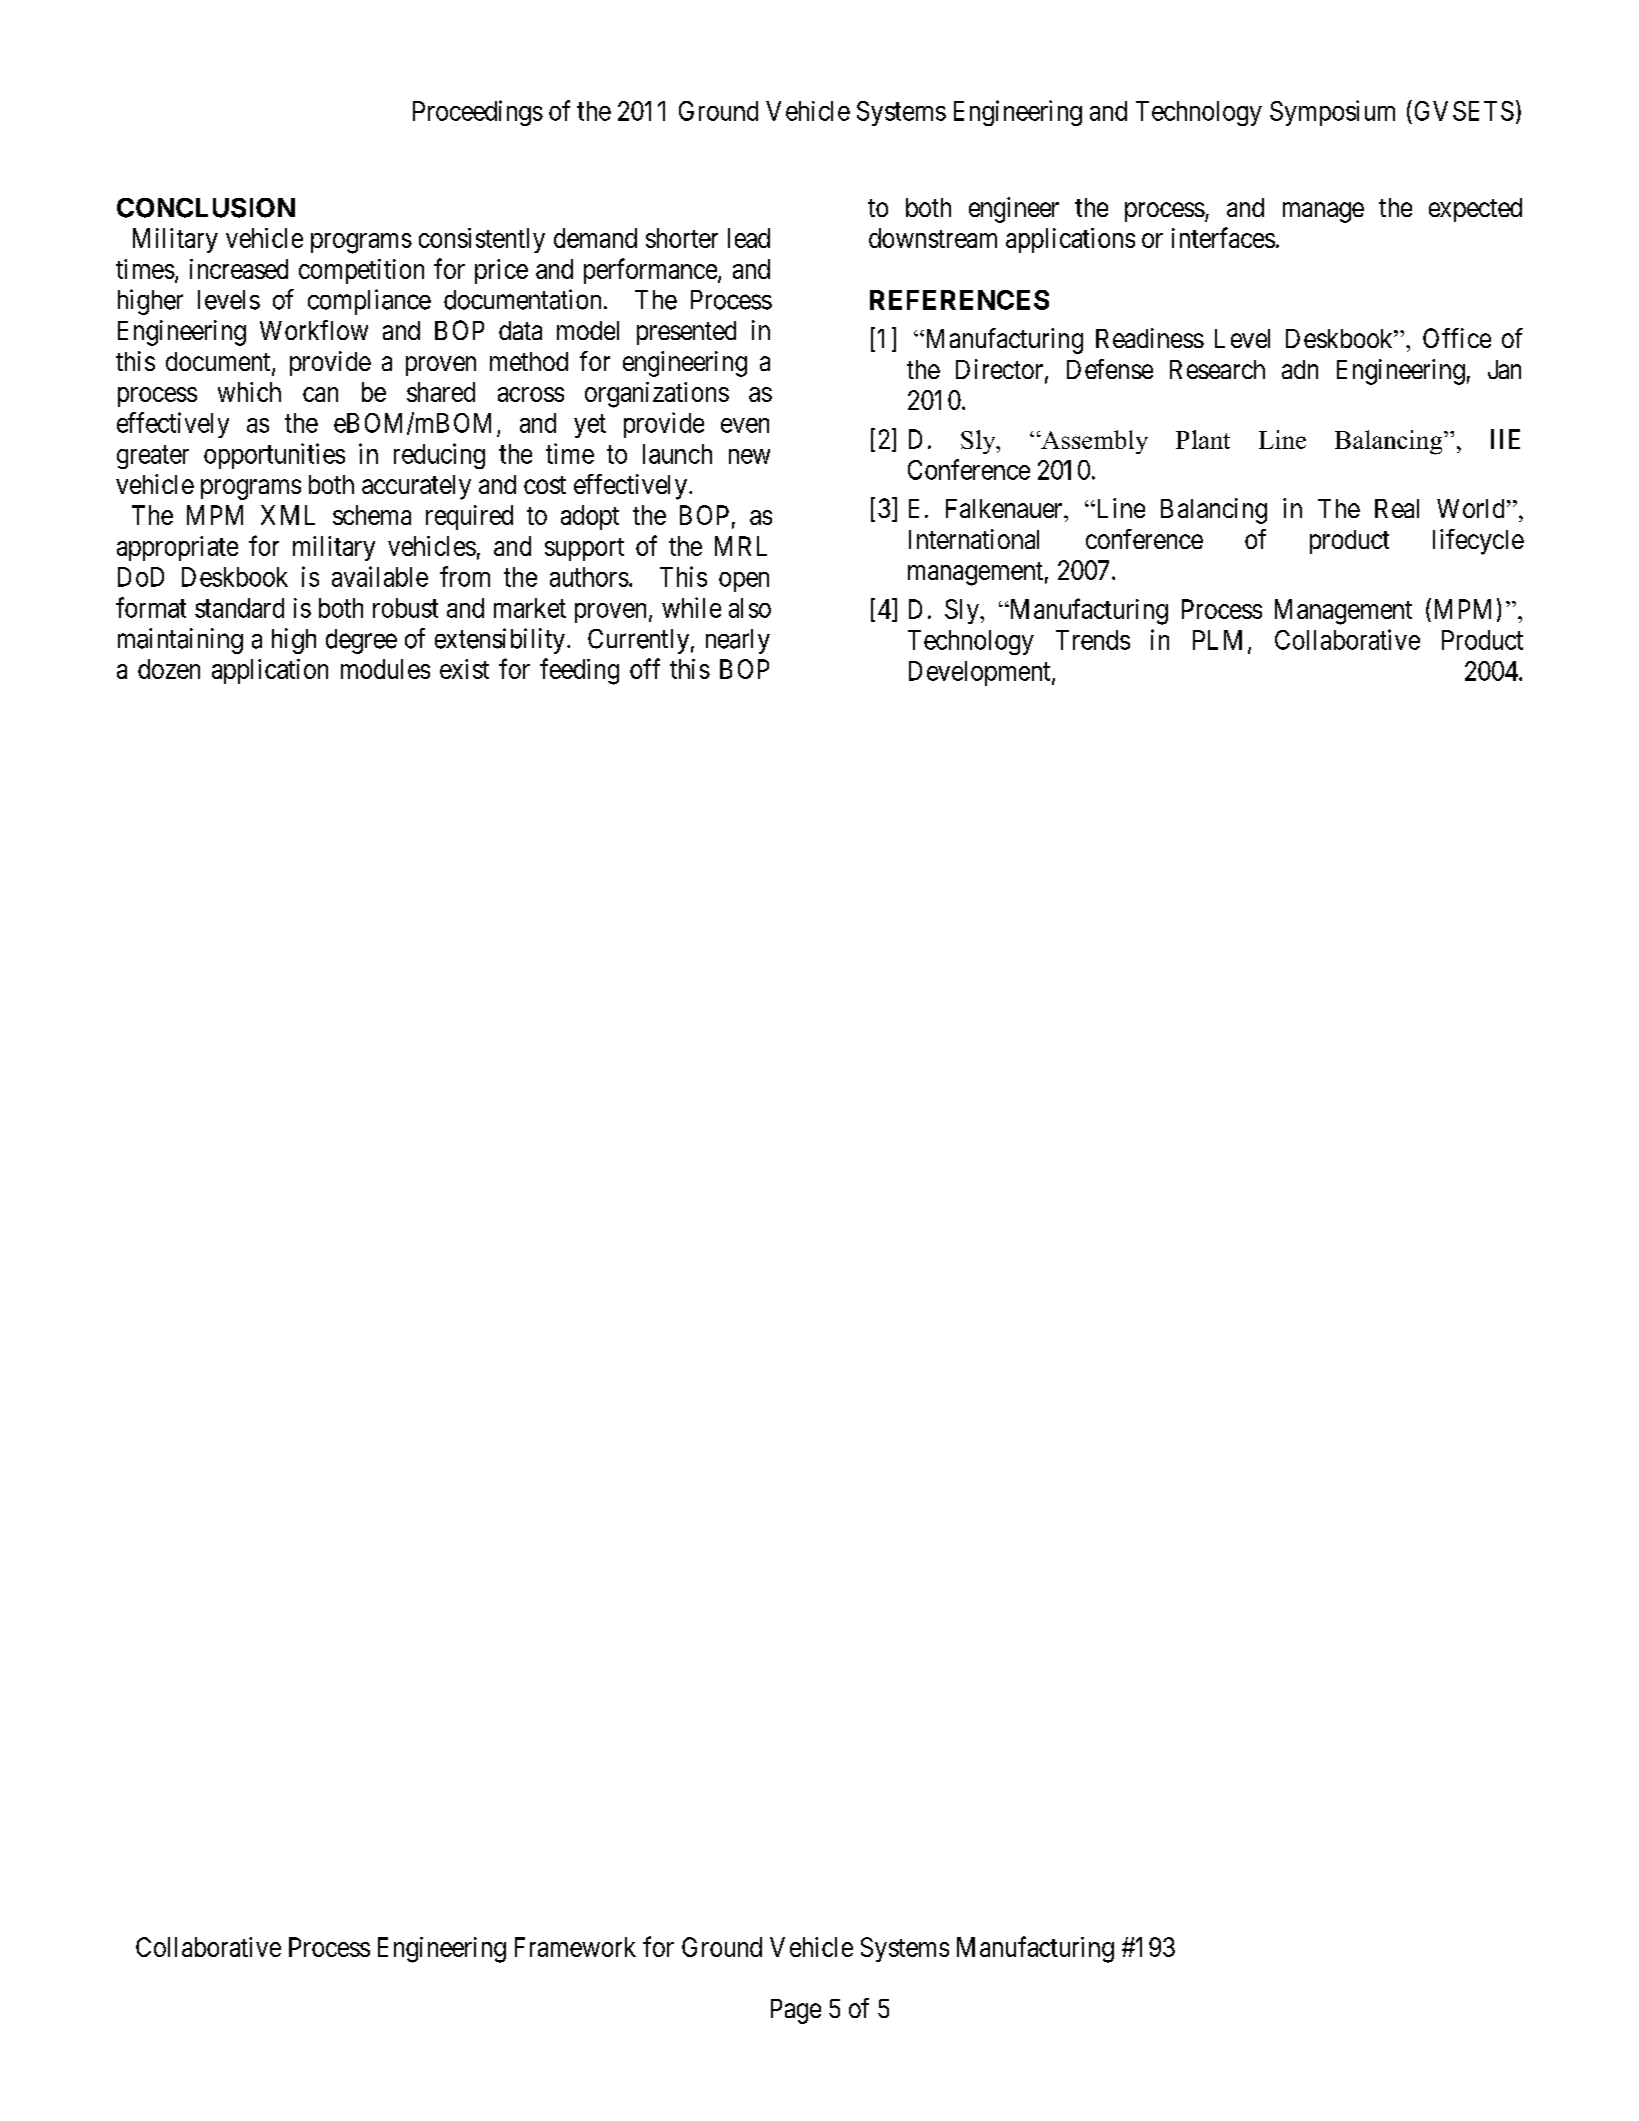  I want to click on Framework, so click(575, 1947).
